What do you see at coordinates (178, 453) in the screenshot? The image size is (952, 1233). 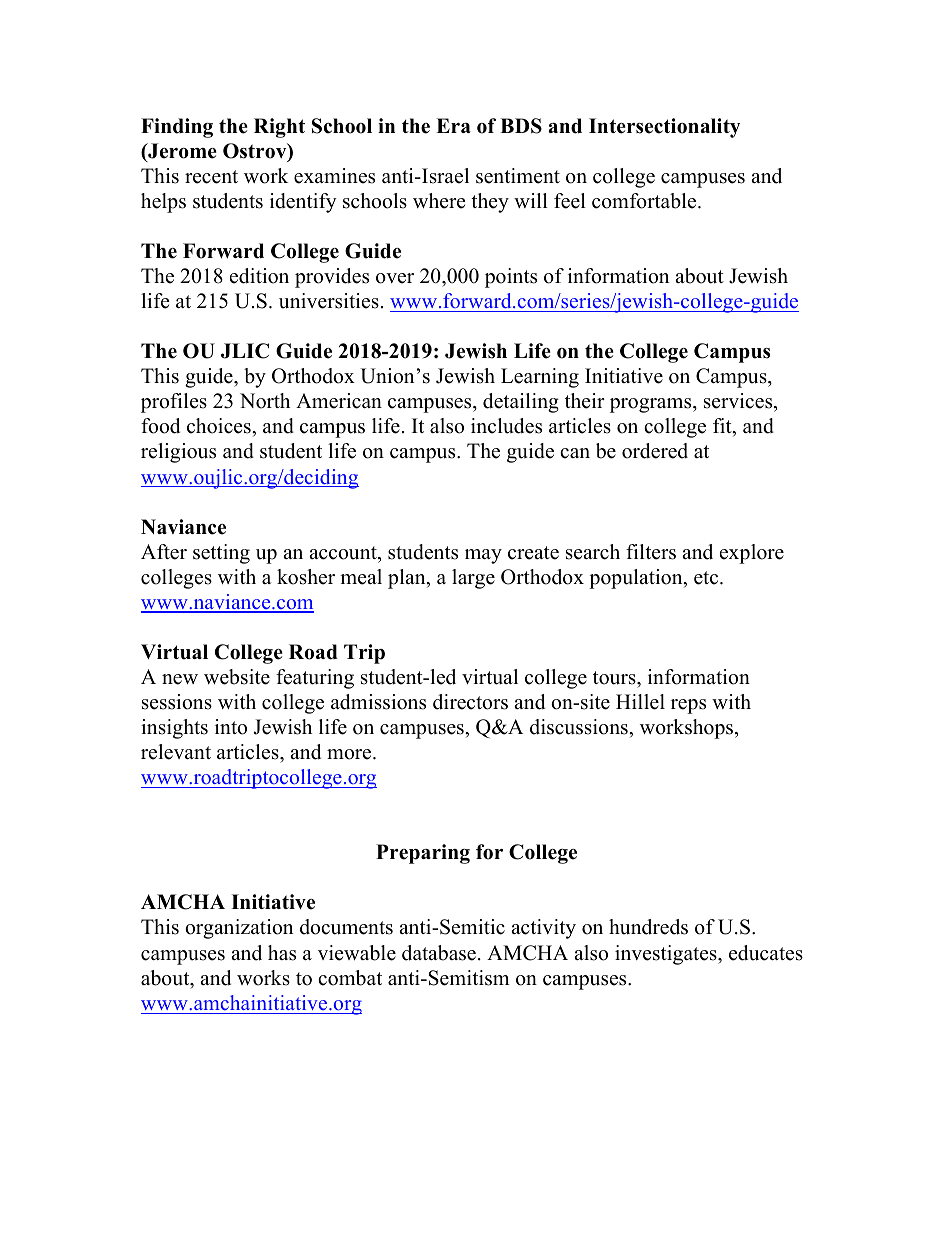 I see `religious` at bounding box center [178, 453].
